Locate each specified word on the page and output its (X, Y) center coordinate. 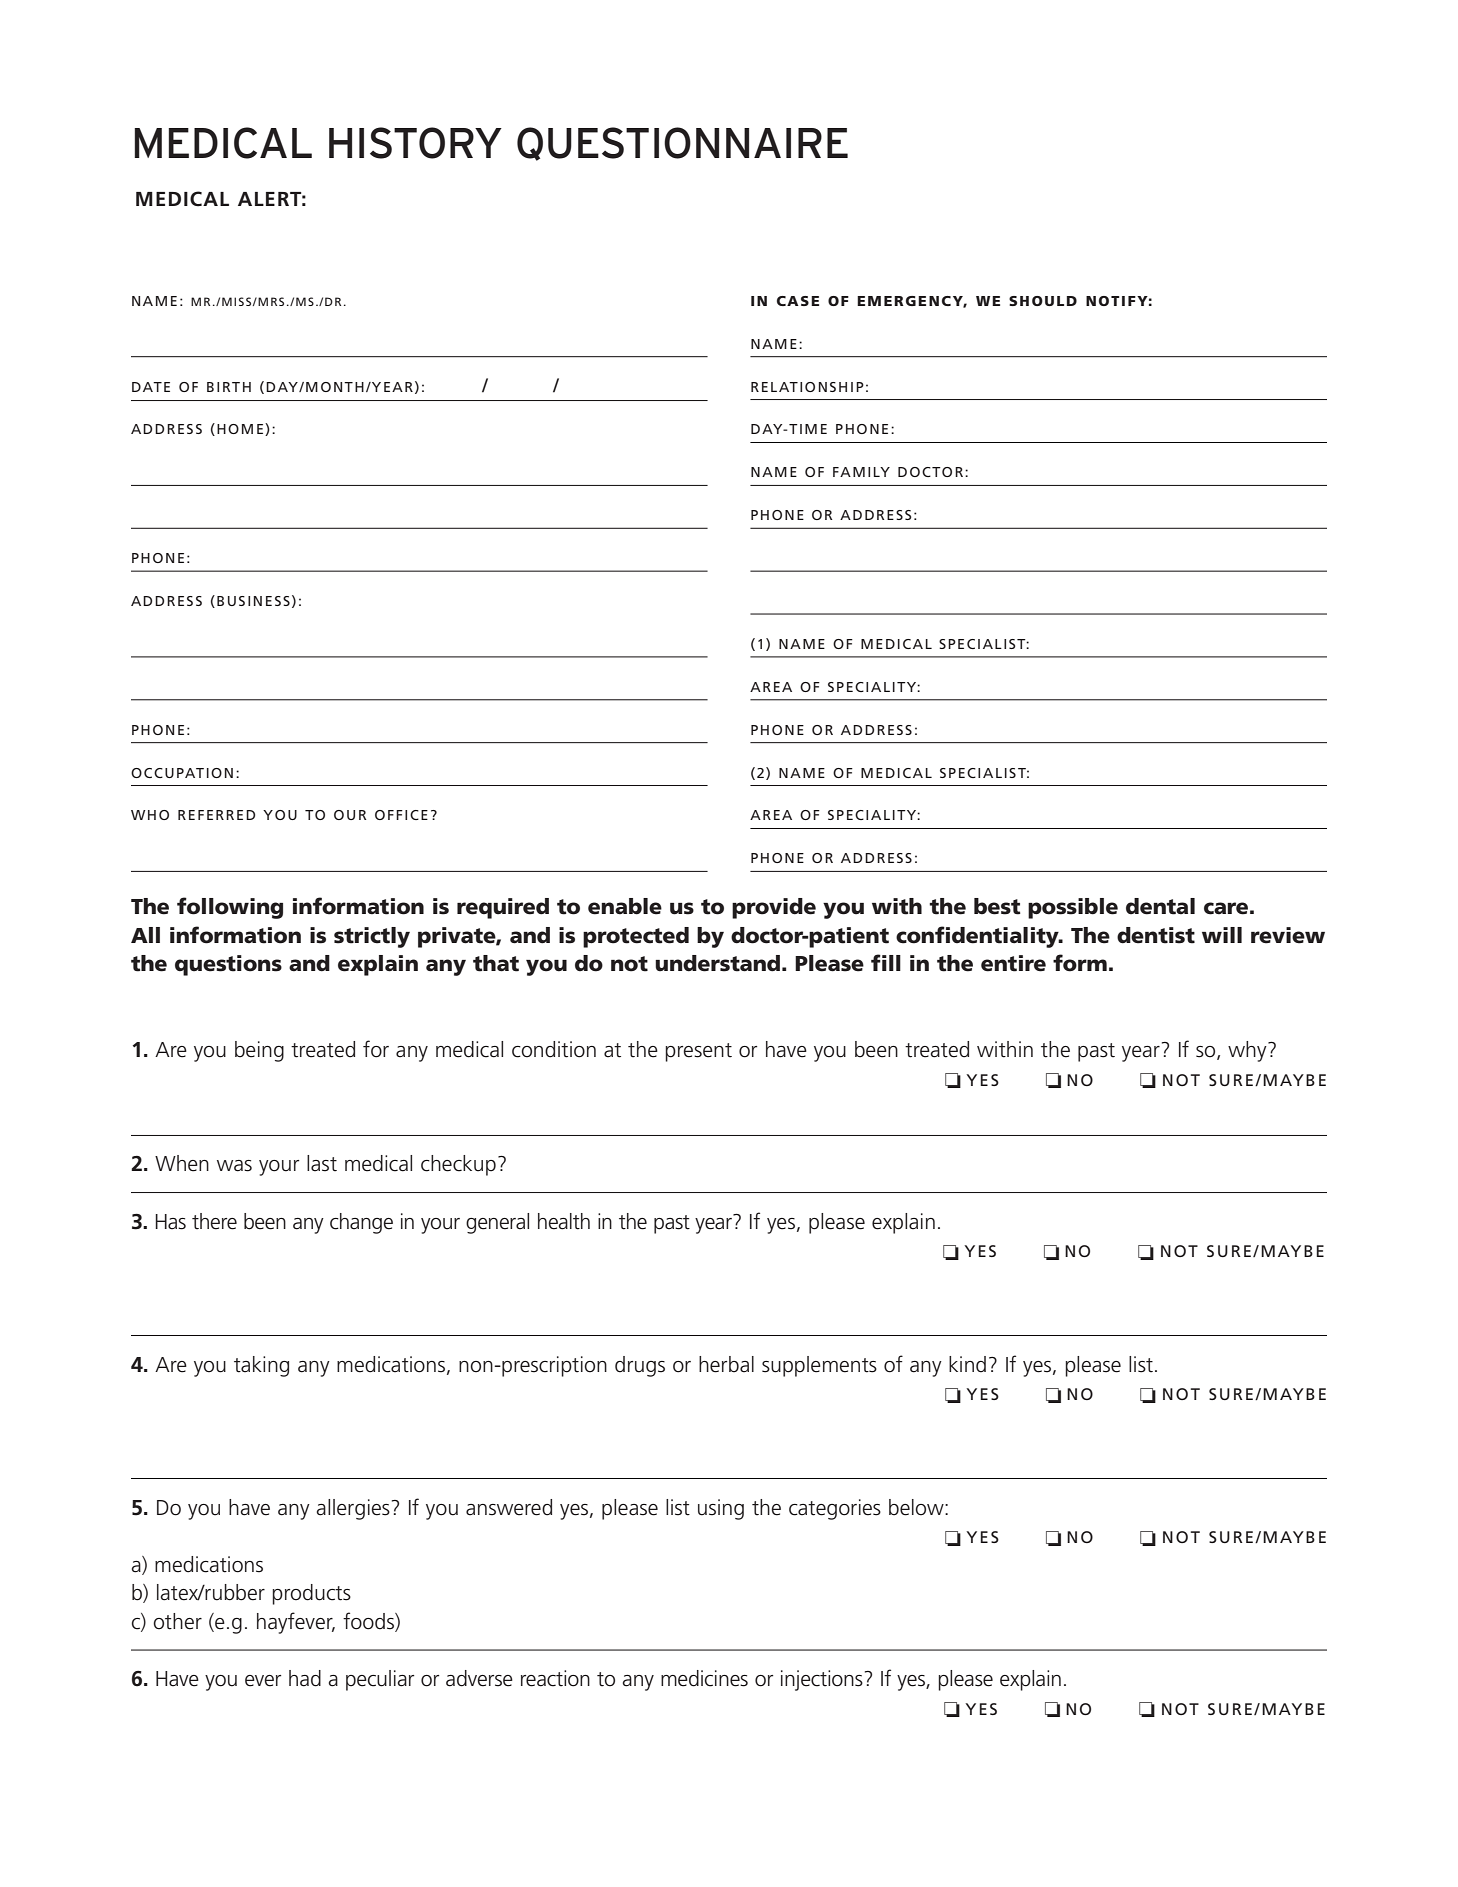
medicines (704, 1678)
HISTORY (415, 143)
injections (822, 1680)
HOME (240, 429)
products (311, 1594)
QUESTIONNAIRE (682, 144)
